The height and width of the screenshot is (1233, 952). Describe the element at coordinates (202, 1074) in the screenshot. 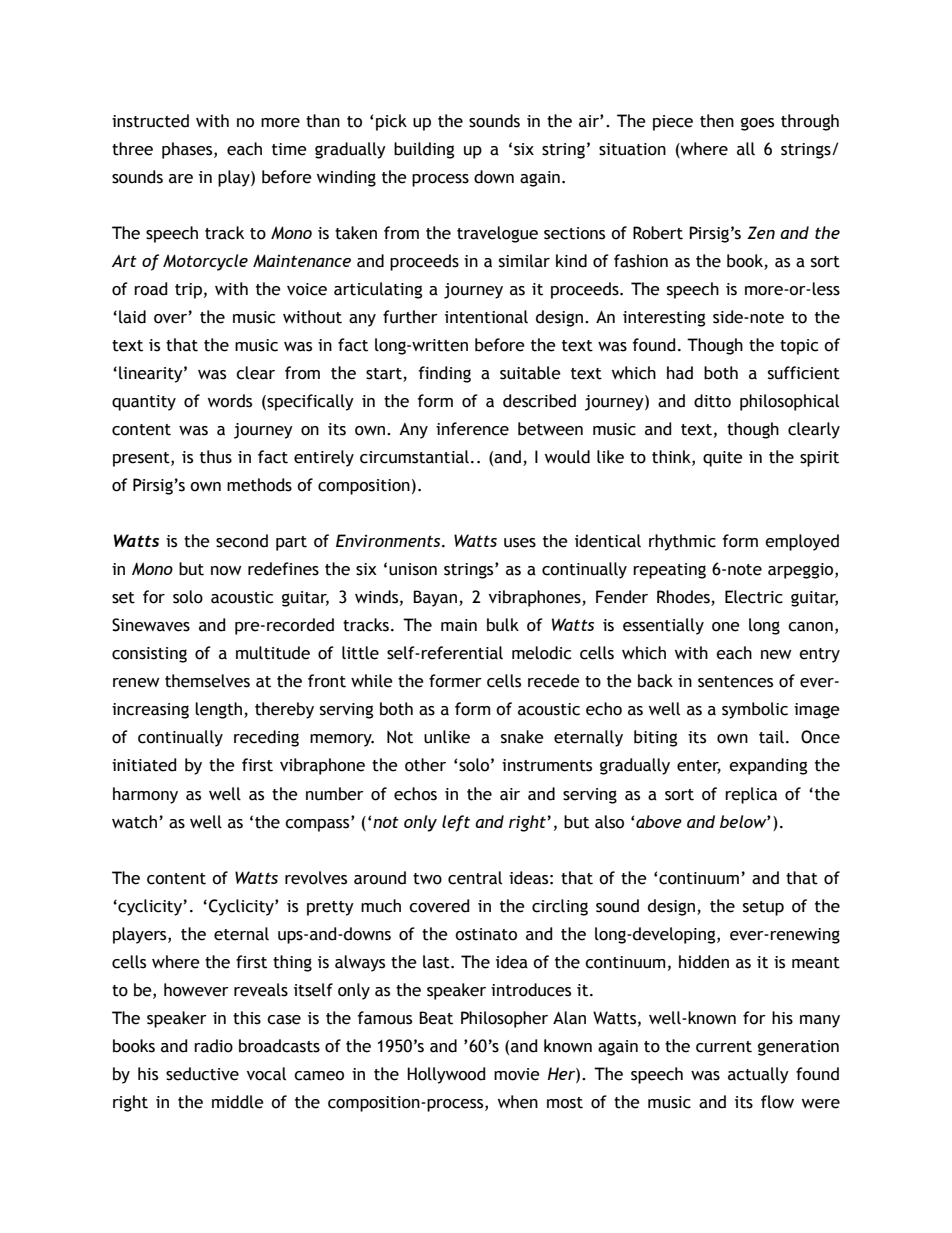

I see `seductive` at that location.
